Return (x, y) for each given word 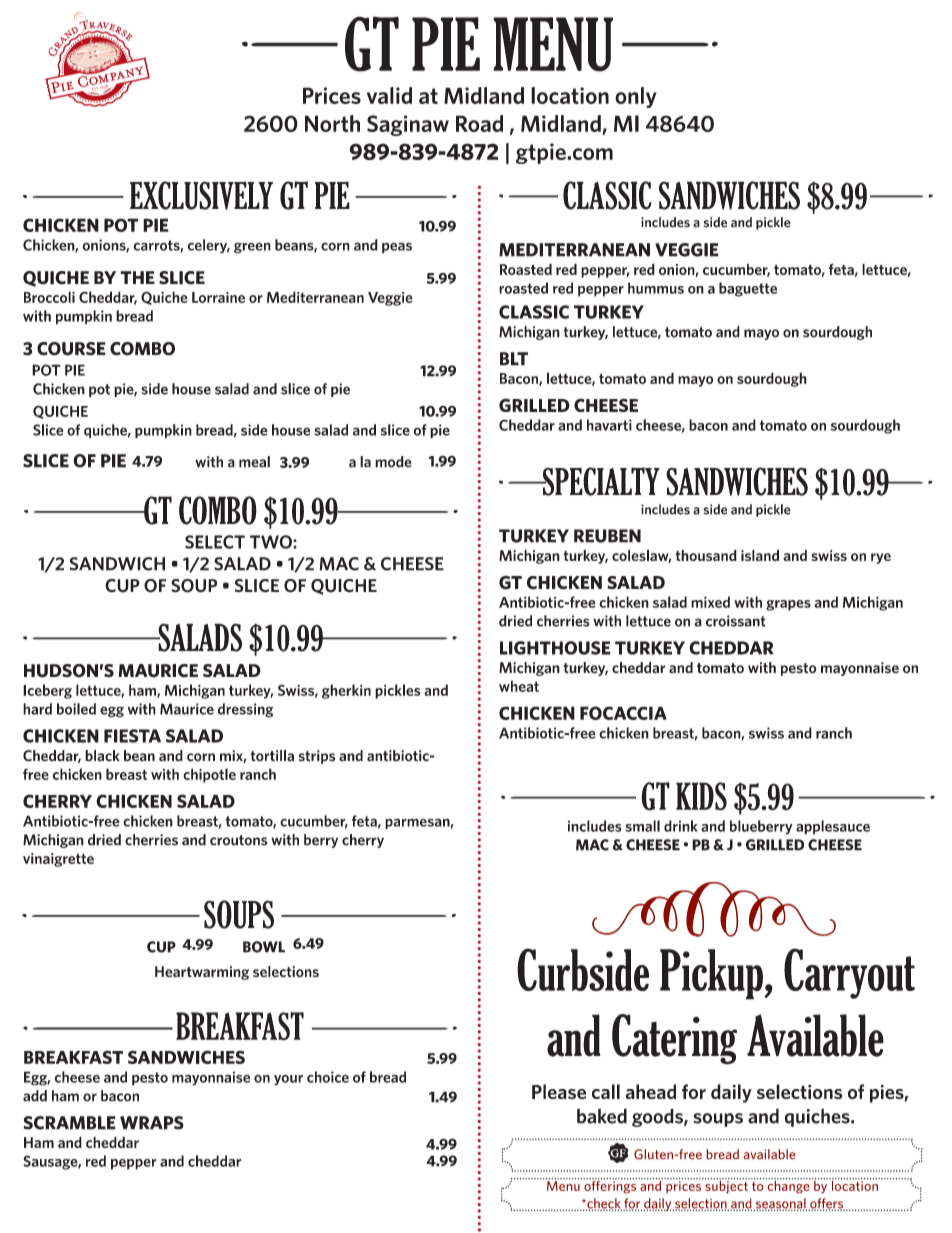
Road (479, 123)
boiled (76, 709)
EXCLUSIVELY (201, 195)
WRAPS (152, 1123)
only (636, 97)
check (603, 1204)
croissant (736, 621)
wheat (519, 686)
